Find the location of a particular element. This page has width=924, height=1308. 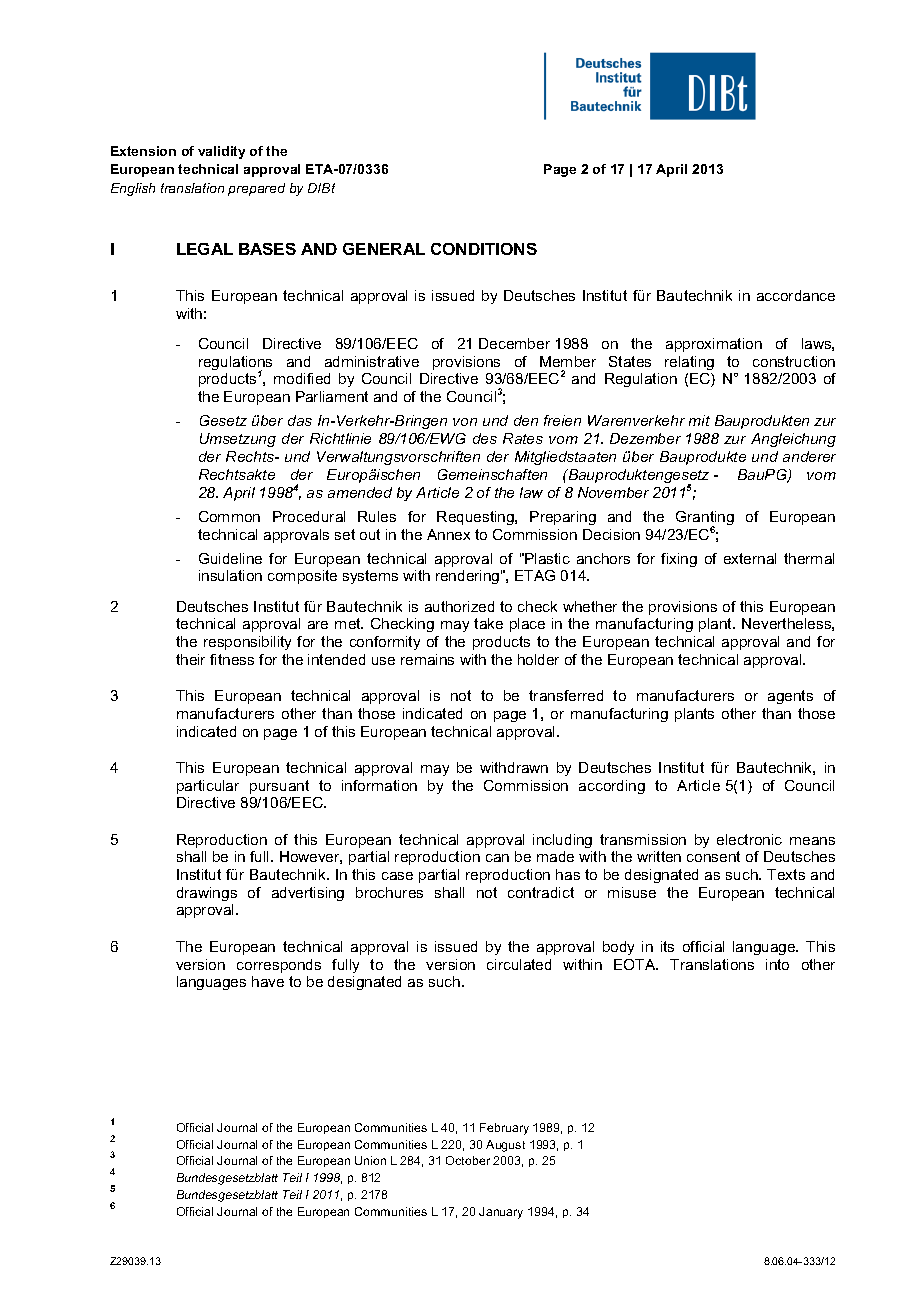

CONDITIONS is located at coordinates (484, 249).
